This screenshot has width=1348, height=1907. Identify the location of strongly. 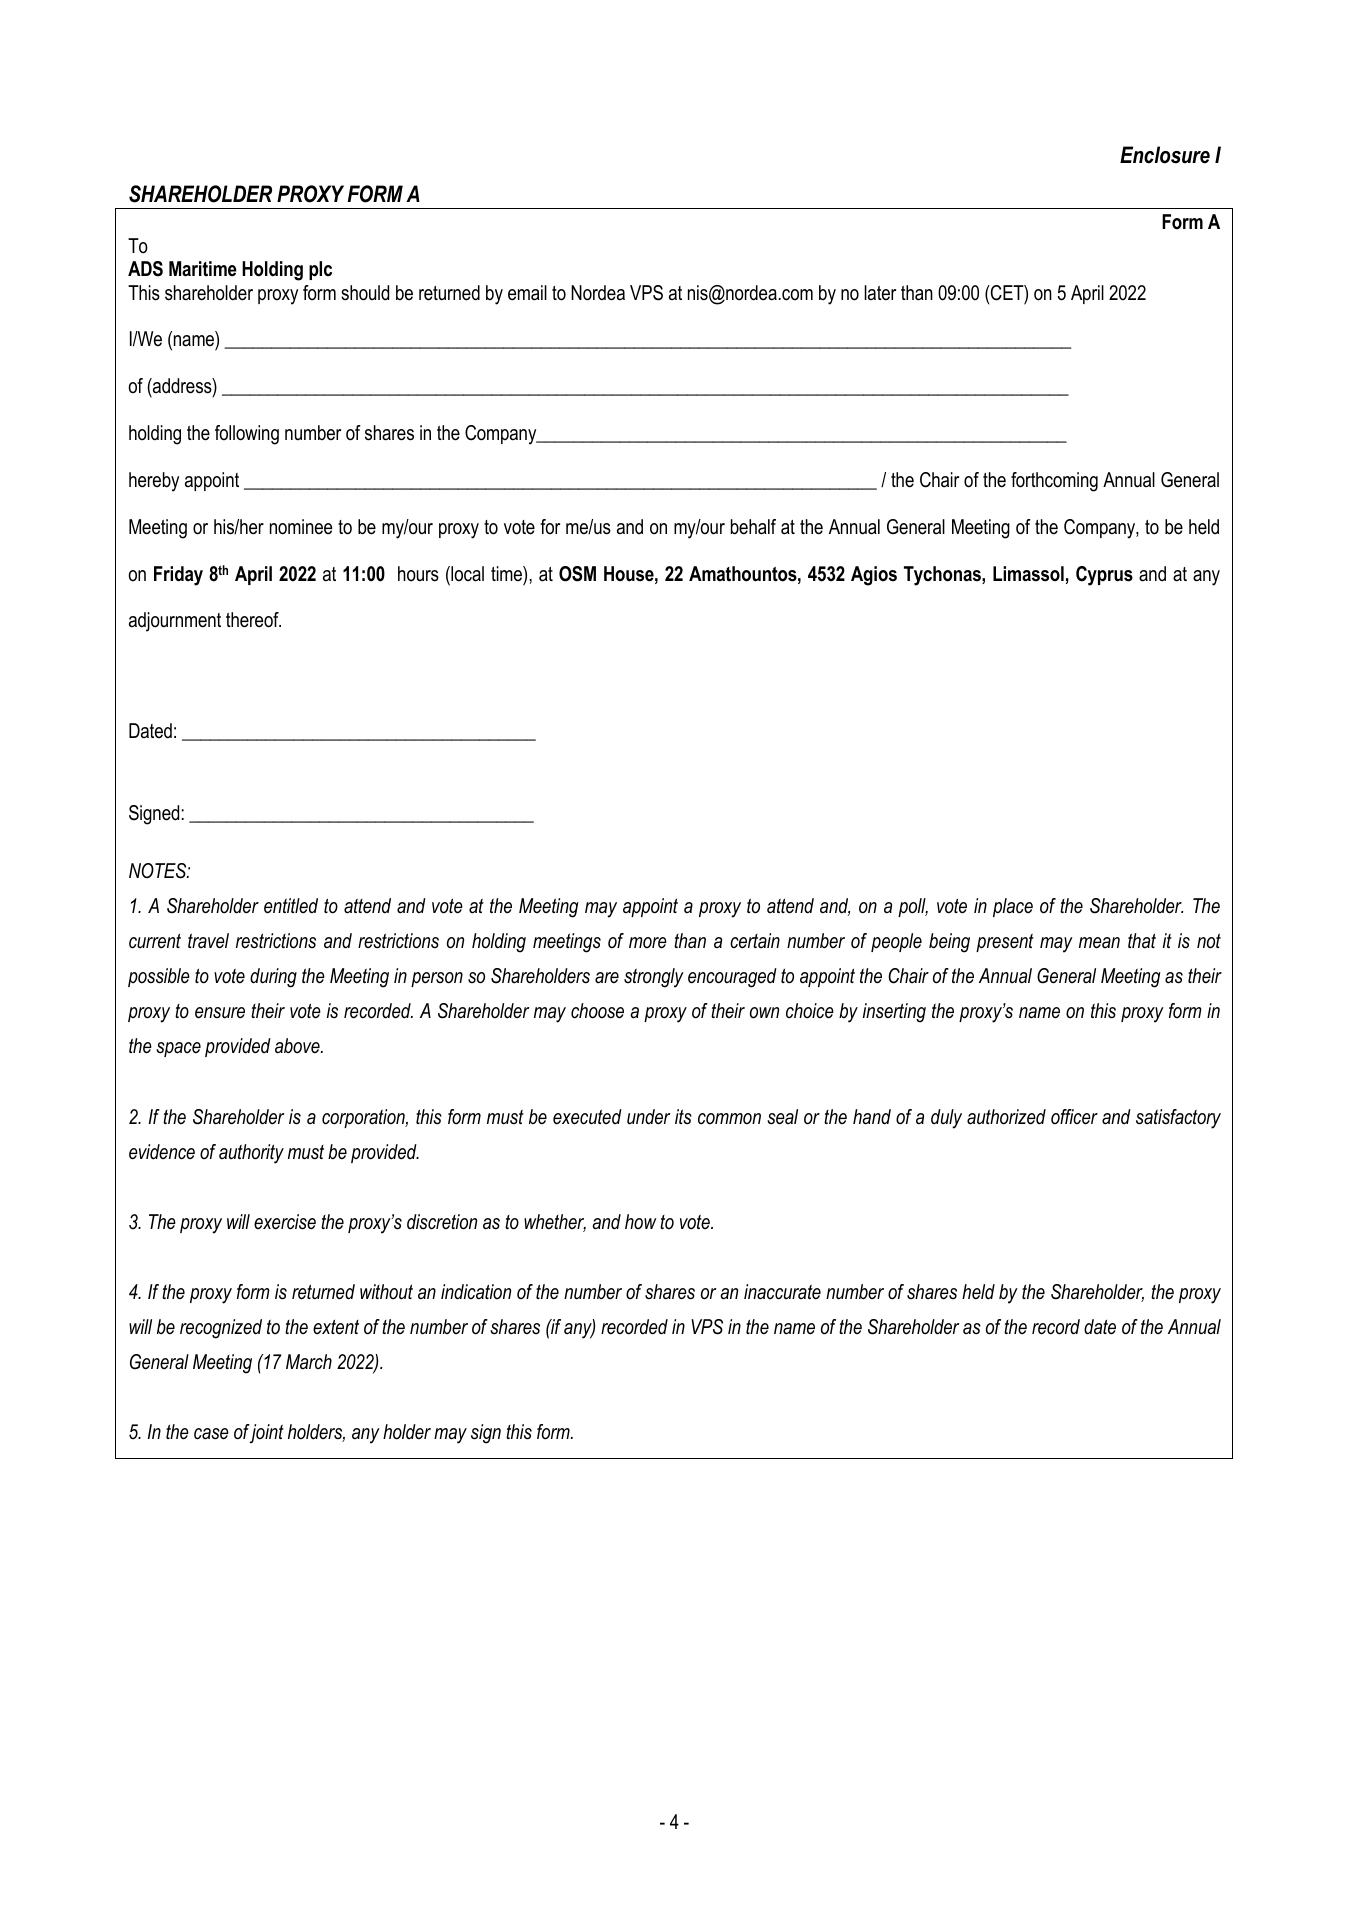
(654, 978).
